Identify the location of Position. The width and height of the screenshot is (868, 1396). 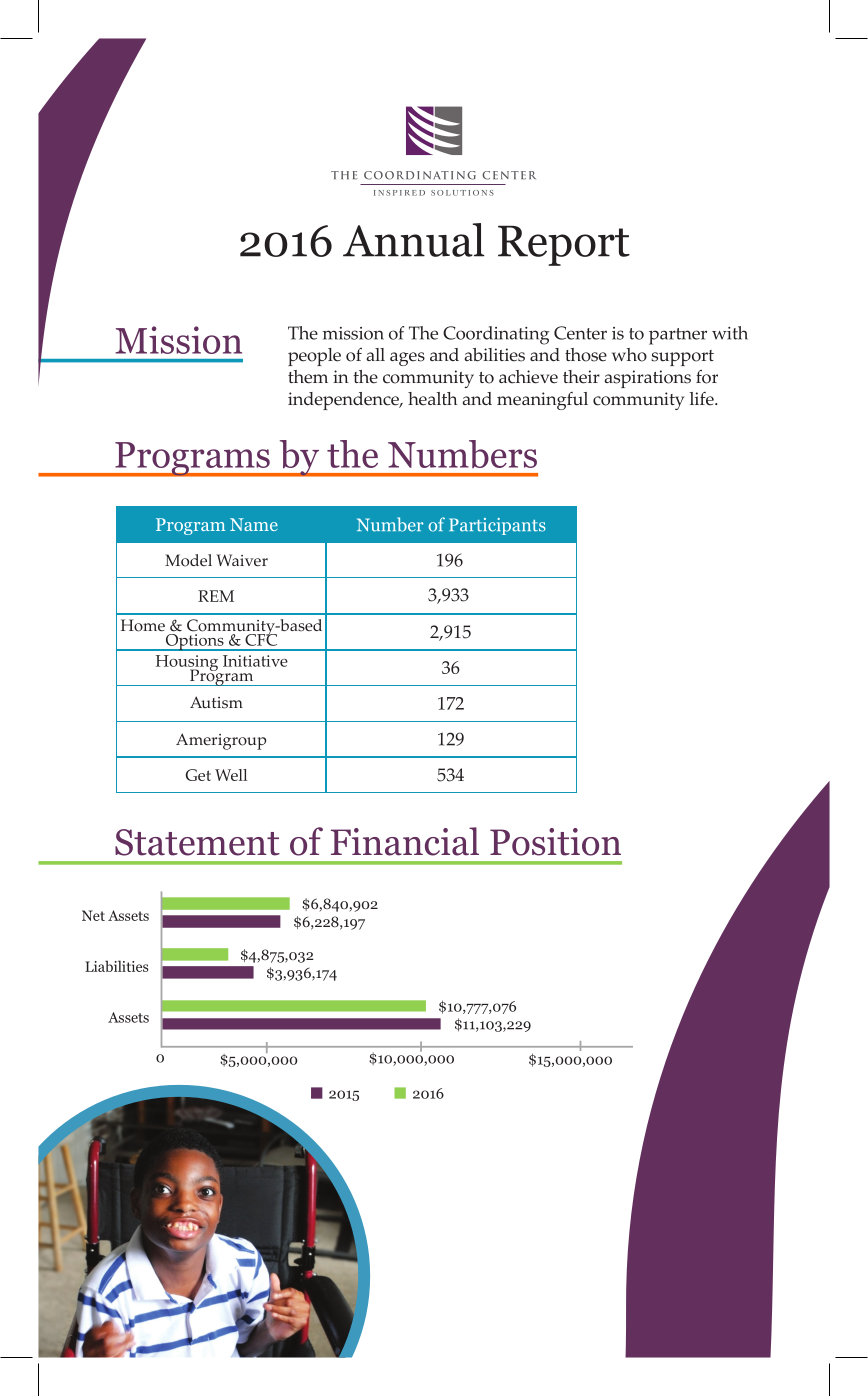
(555, 842).
